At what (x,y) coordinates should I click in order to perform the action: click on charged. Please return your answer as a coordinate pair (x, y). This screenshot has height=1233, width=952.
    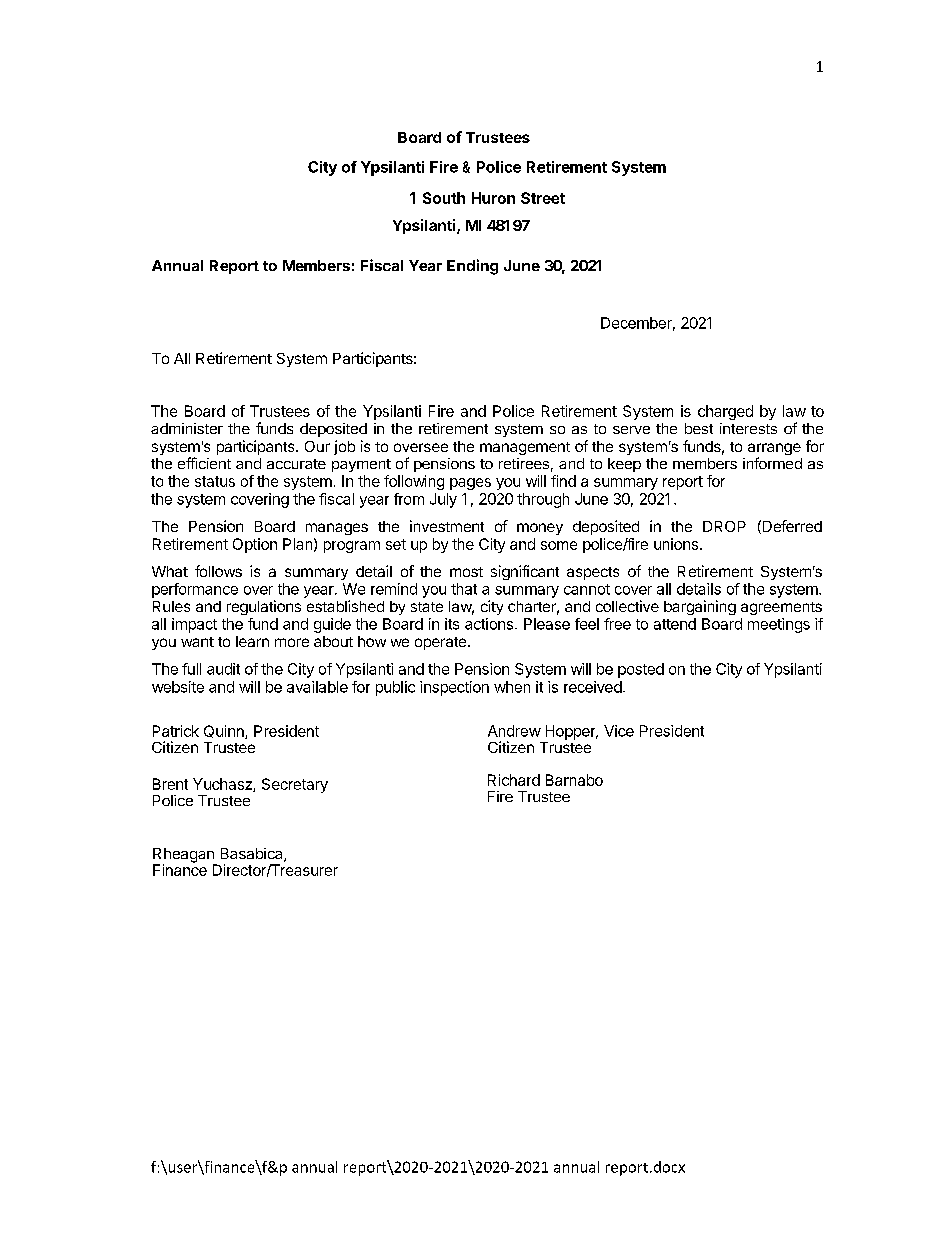
    Looking at the image, I should click on (725, 412).
